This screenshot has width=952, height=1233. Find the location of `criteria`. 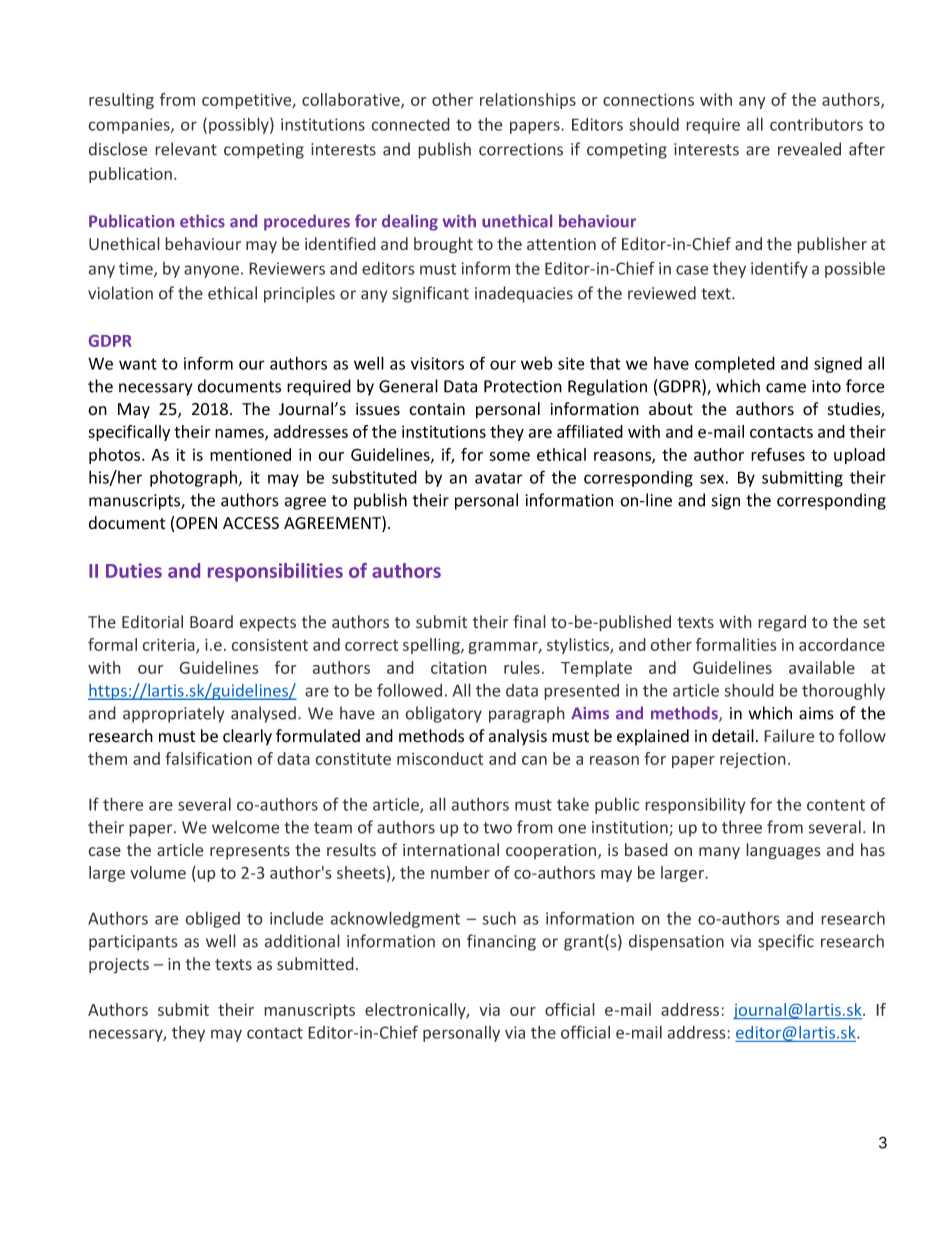

criteria is located at coordinates (169, 645).
